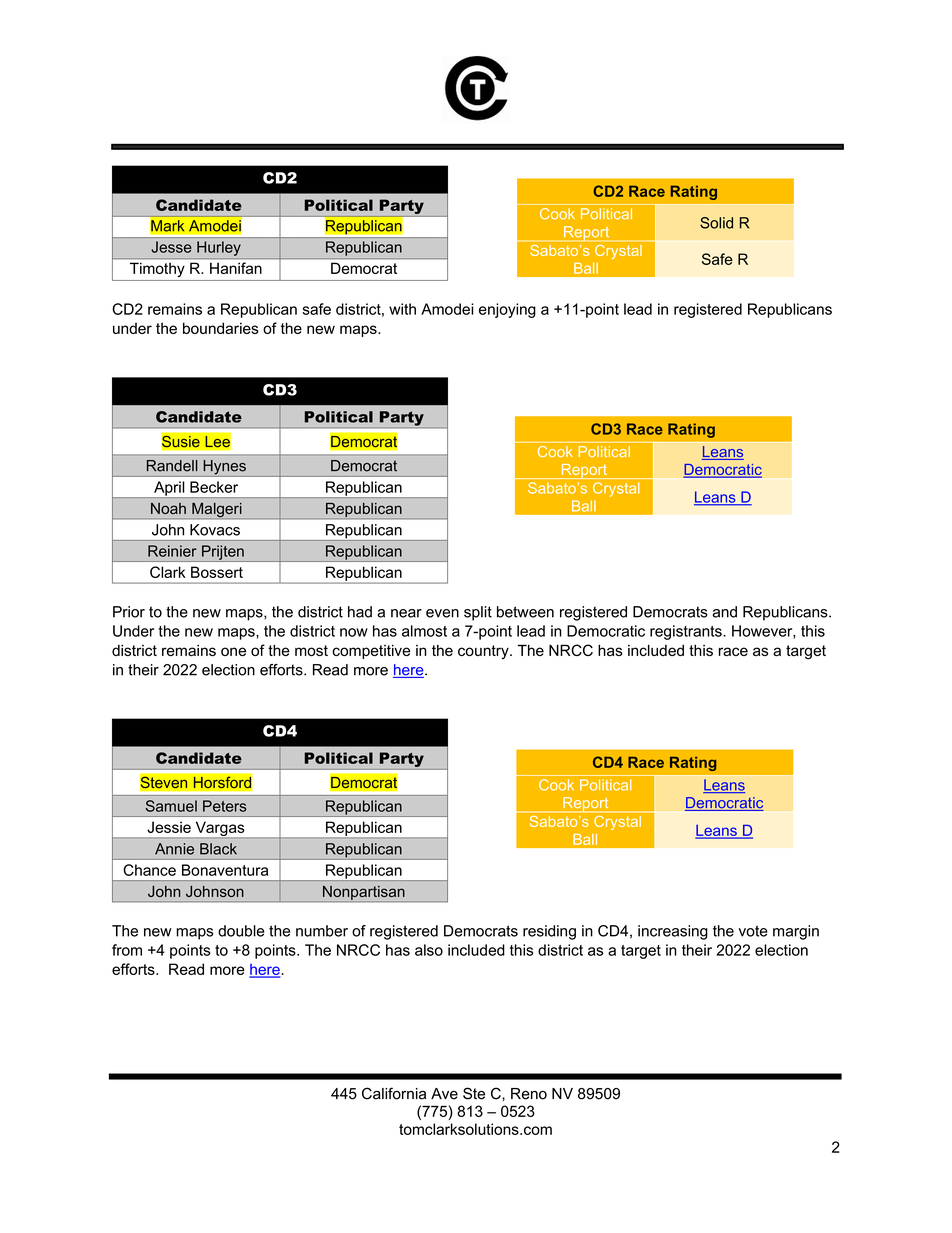  Describe the element at coordinates (687, 632) in the page. I see `registrants` at that location.
